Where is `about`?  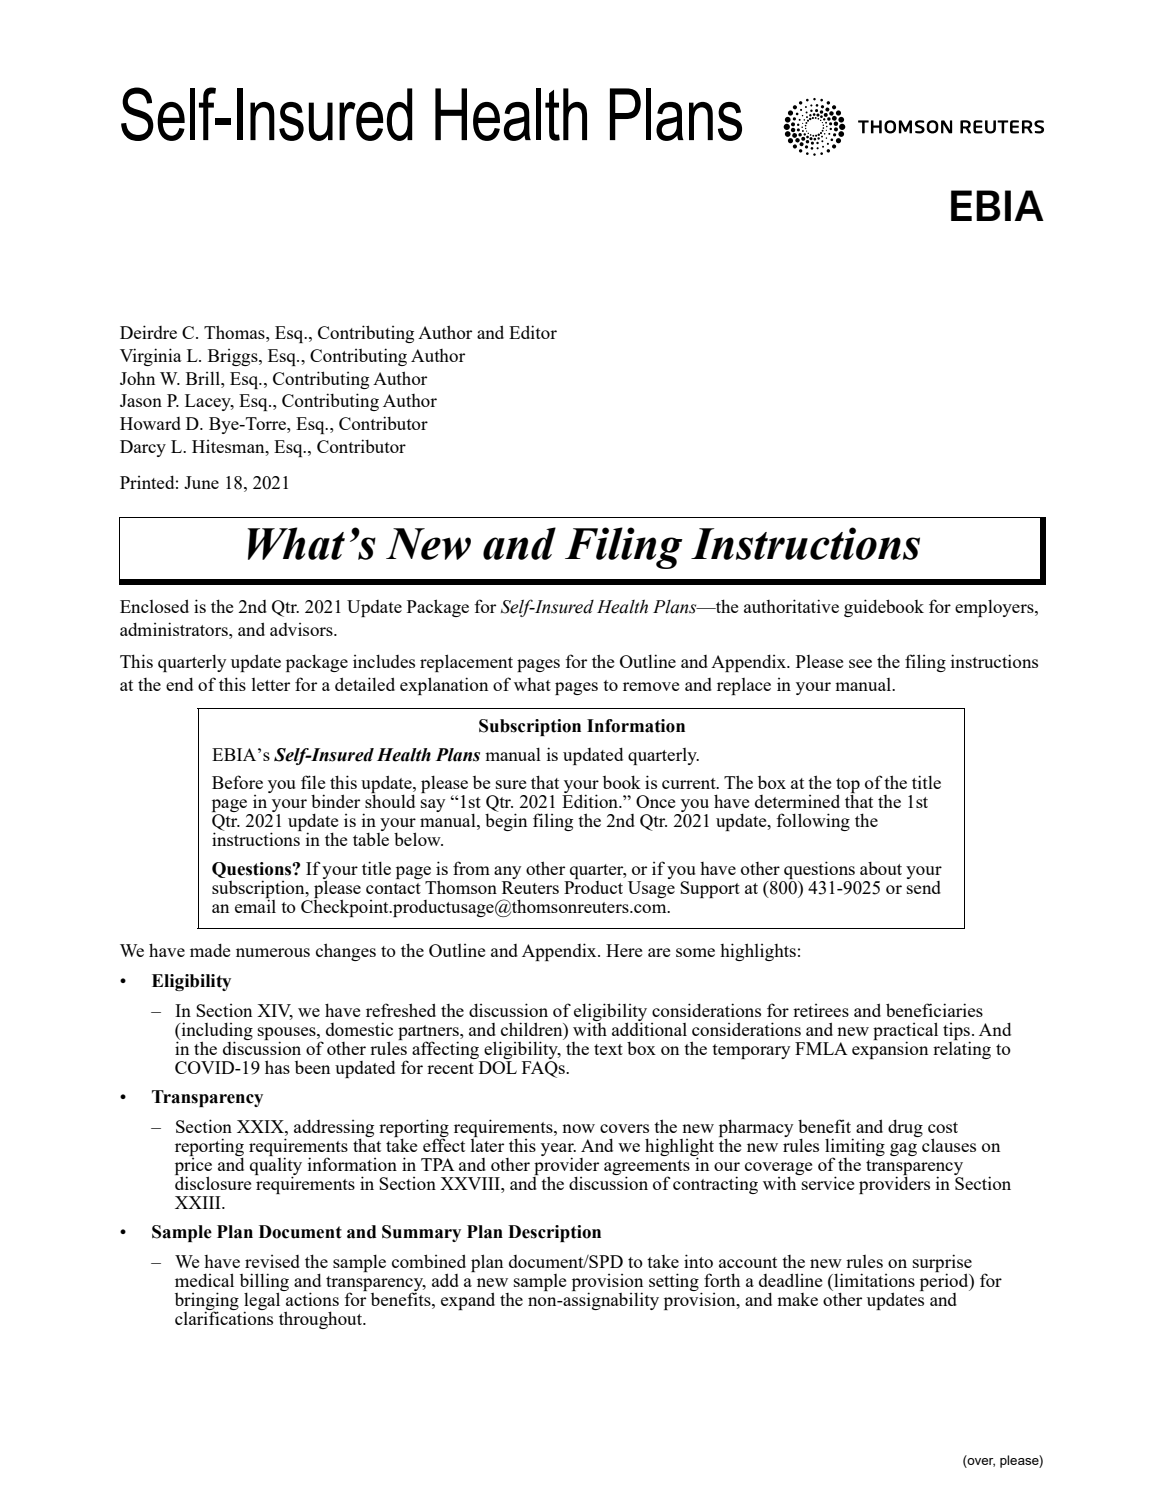
about is located at coordinates (881, 868).
